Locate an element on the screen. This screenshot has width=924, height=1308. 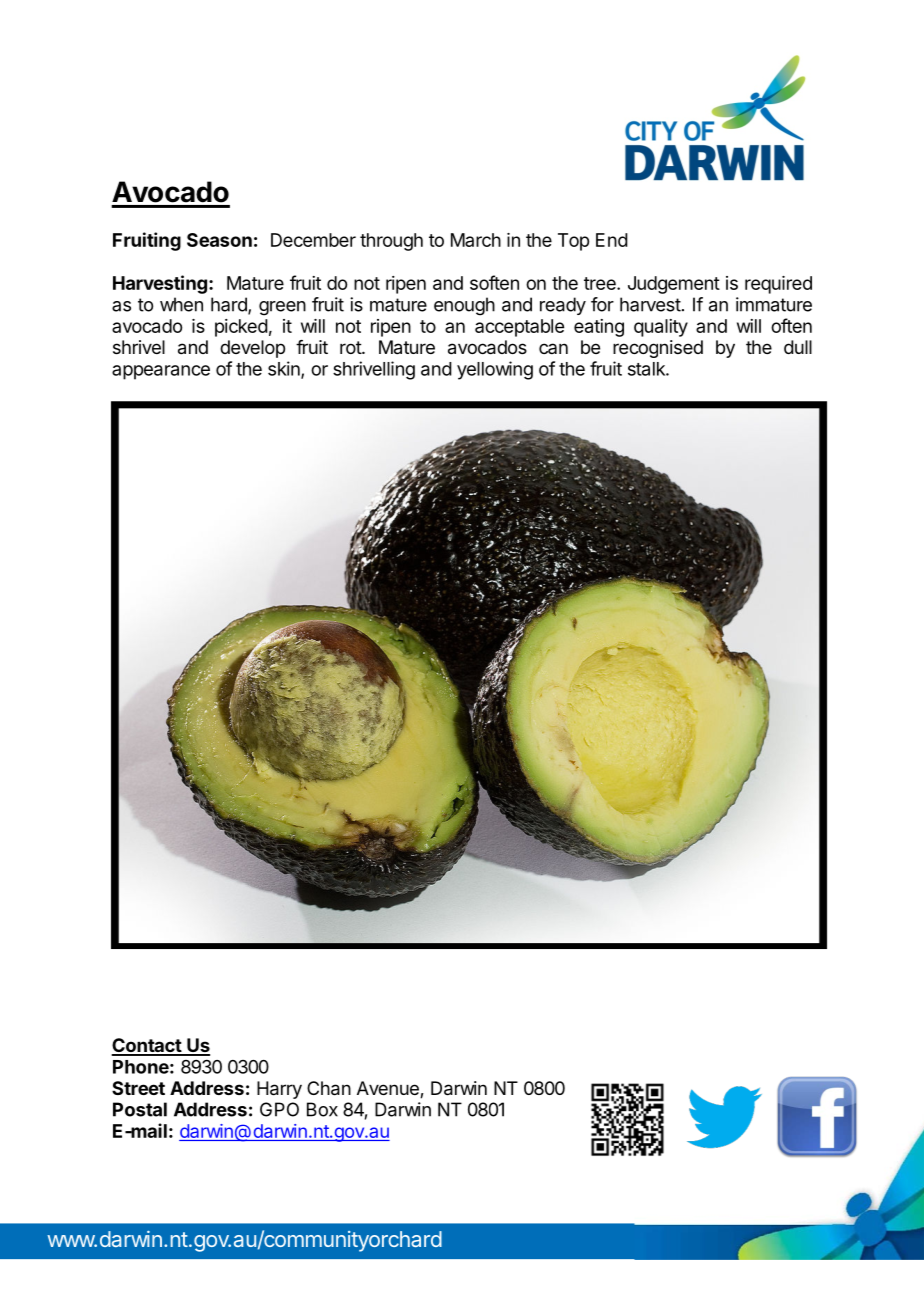
March is located at coordinates (476, 240).
